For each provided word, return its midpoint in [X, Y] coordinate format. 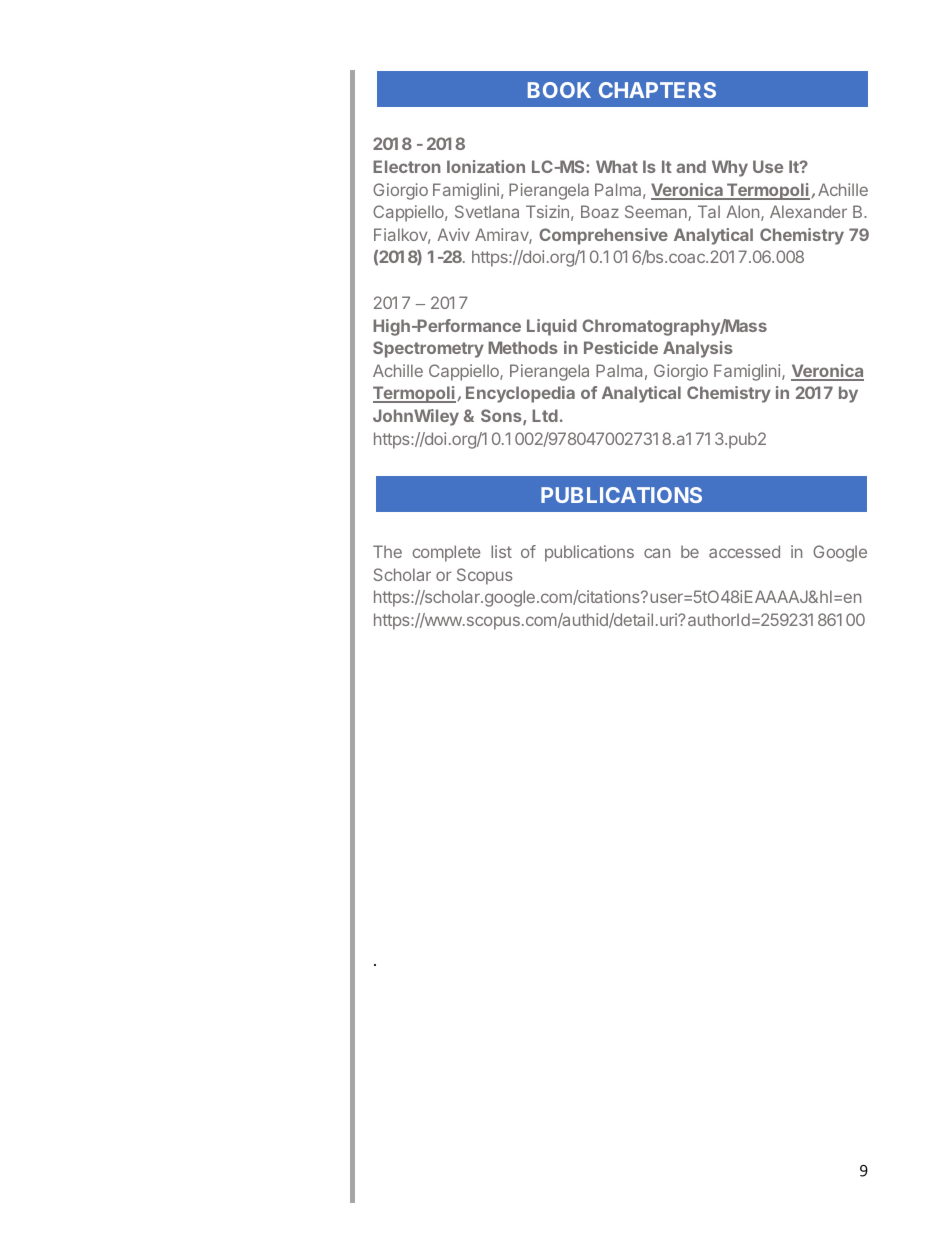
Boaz [600, 211]
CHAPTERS [657, 90]
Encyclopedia [520, 394]
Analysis [698, 349]
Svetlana [487, 211]
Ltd [545, 415]
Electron [406, 166]
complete [446, 553]
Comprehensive [603, 236]
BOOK [559, 90]
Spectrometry [428, 349]
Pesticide [621, 347]
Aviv [453, 234]
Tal [709, 211]
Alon [742, 211]
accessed [744, 551]
